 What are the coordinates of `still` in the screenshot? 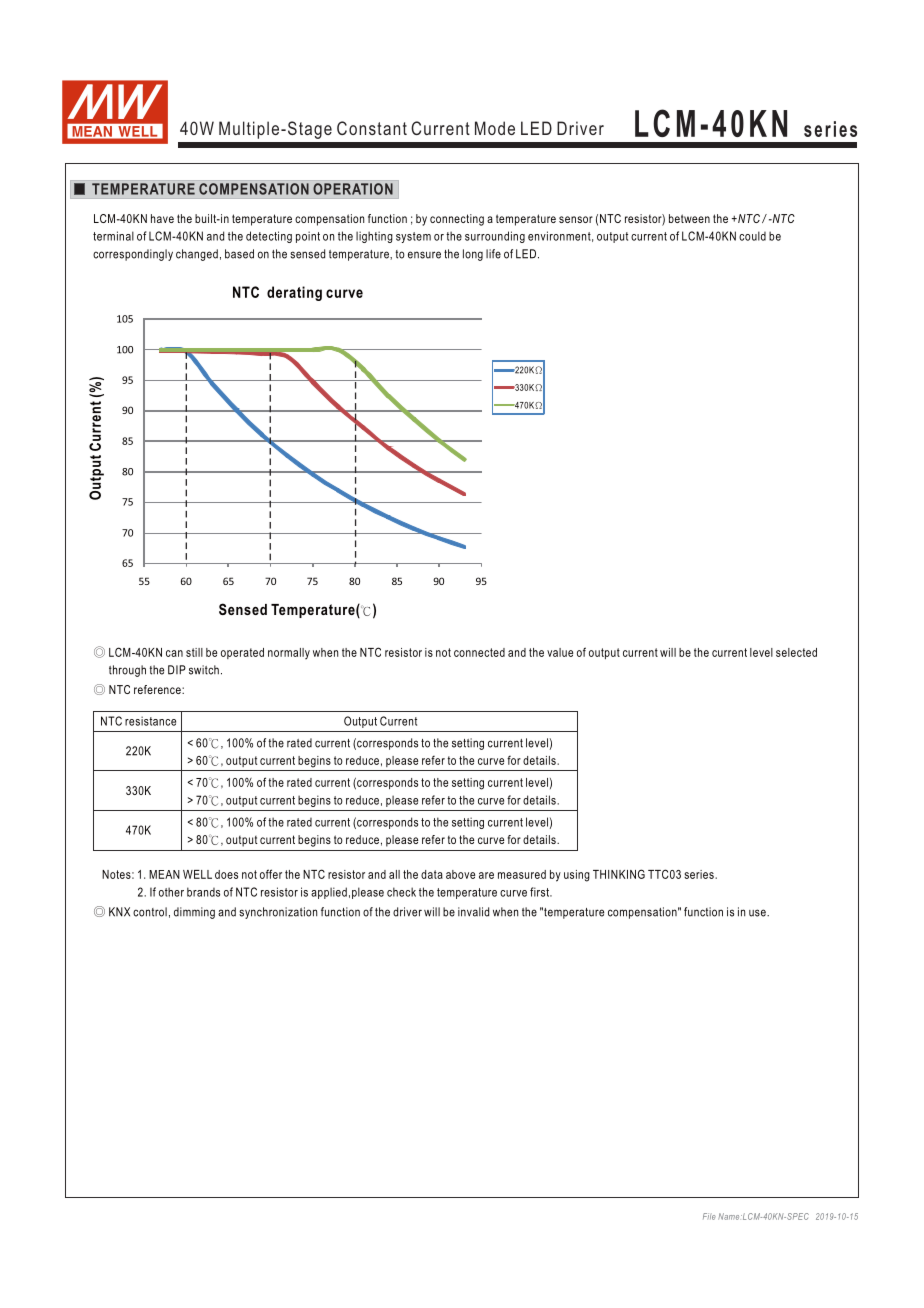 It's located at (194, 652).
